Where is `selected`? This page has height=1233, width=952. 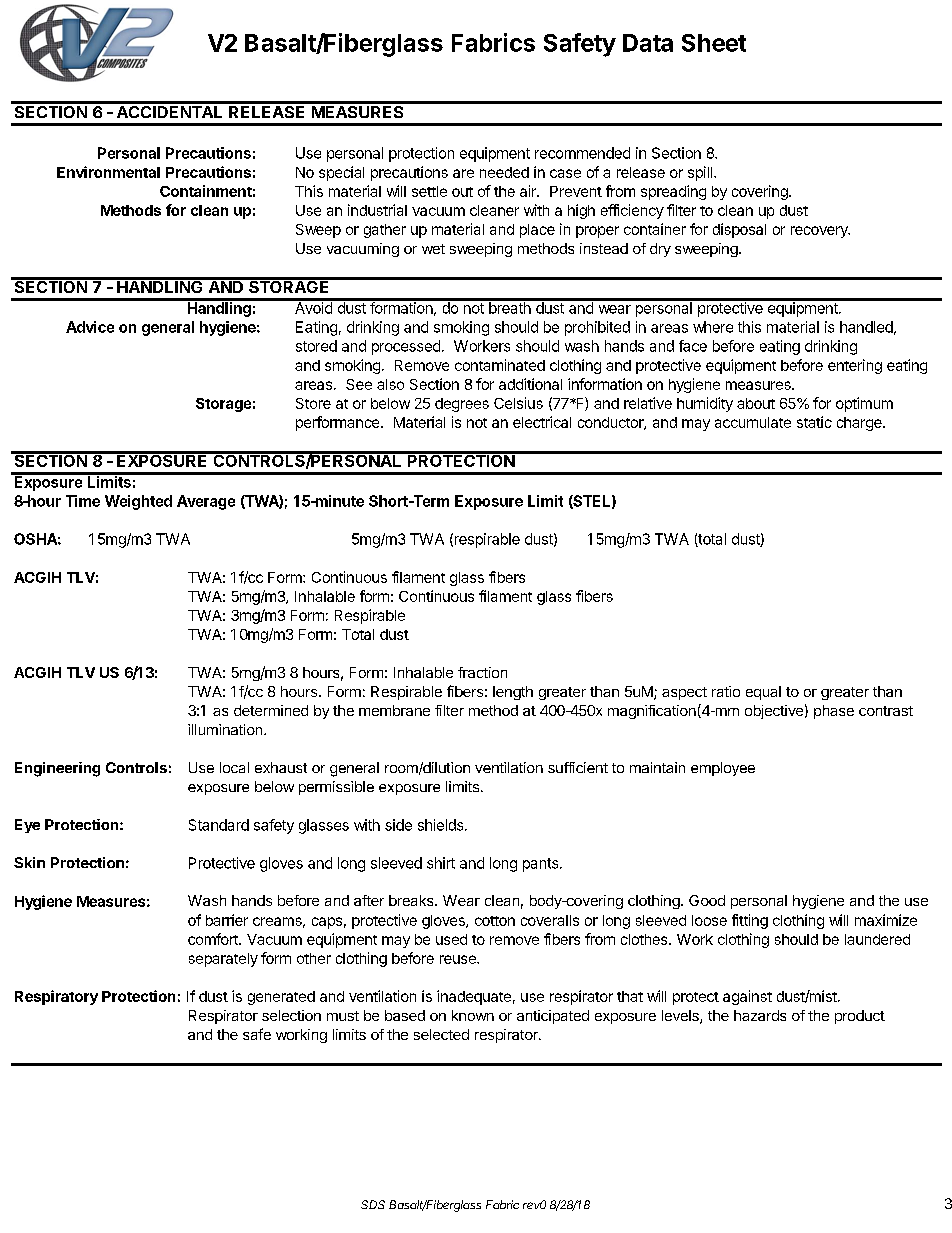
selected is located at coordinates (441, 1034).
